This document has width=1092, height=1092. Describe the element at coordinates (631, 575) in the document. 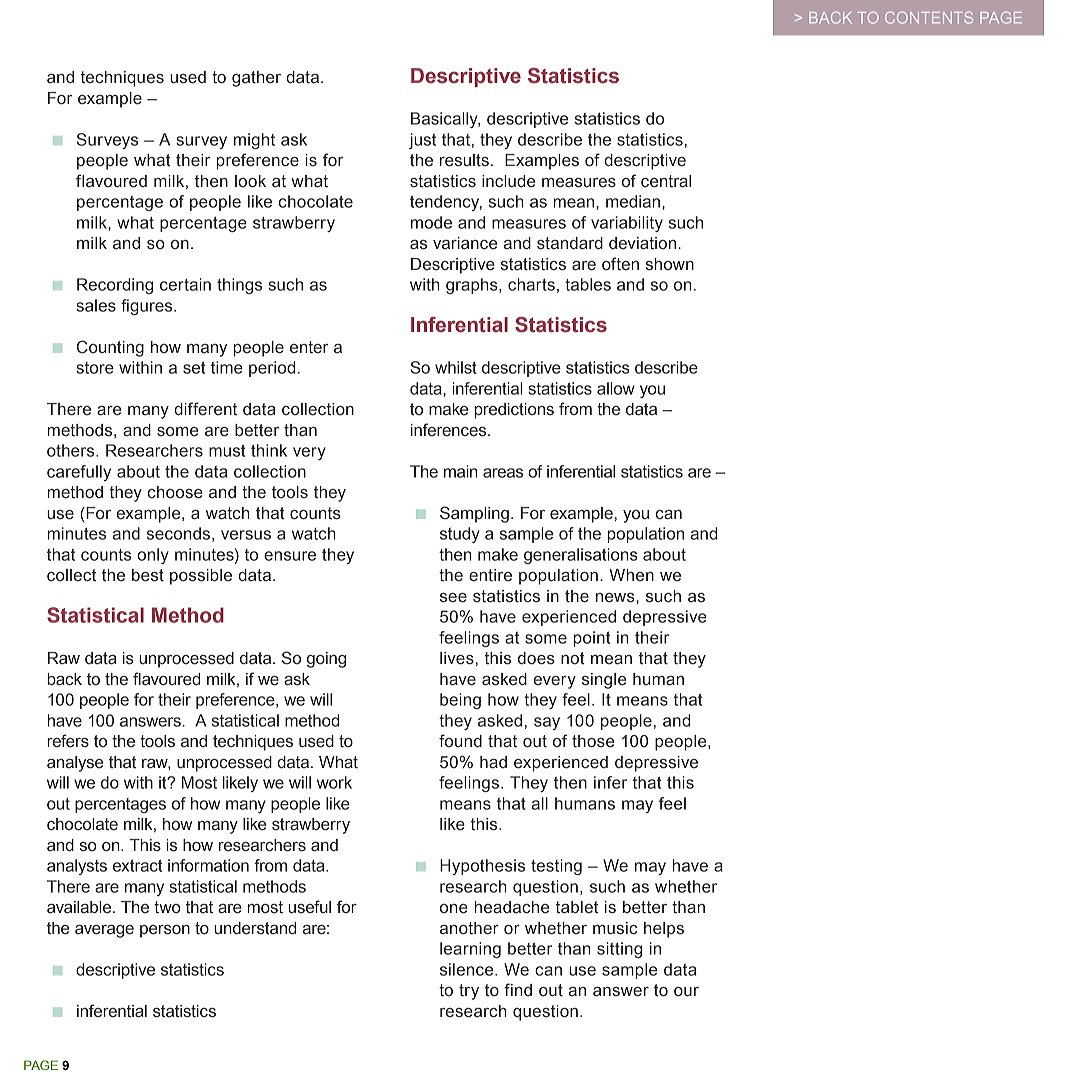

I see `When` at that location.
